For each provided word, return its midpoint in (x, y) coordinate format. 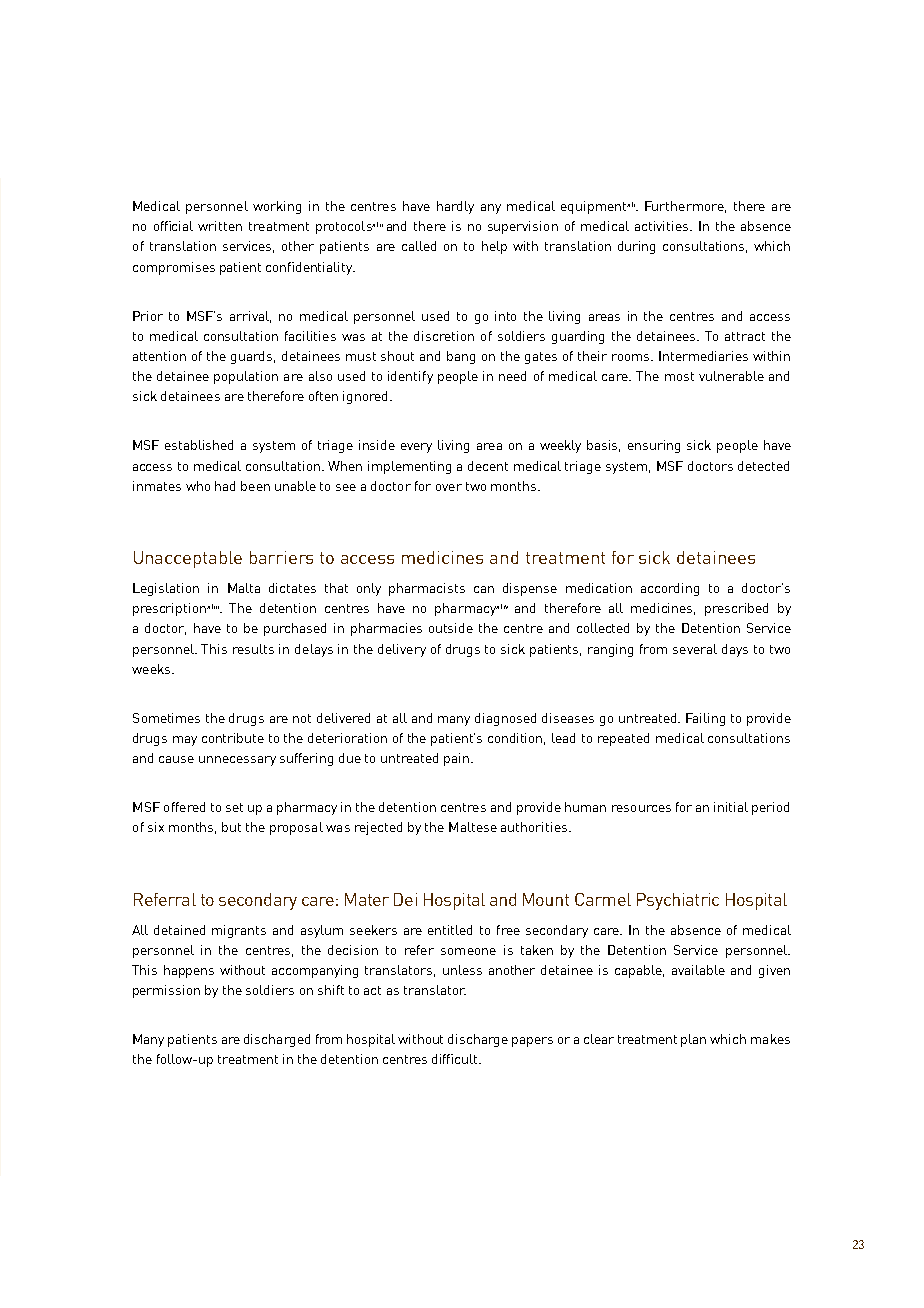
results (253, 649)
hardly (455, 207)
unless (462, 970)
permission (166, 991)
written (220, 226)
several (695, 649)
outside (451, 628)
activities (663, 226)
